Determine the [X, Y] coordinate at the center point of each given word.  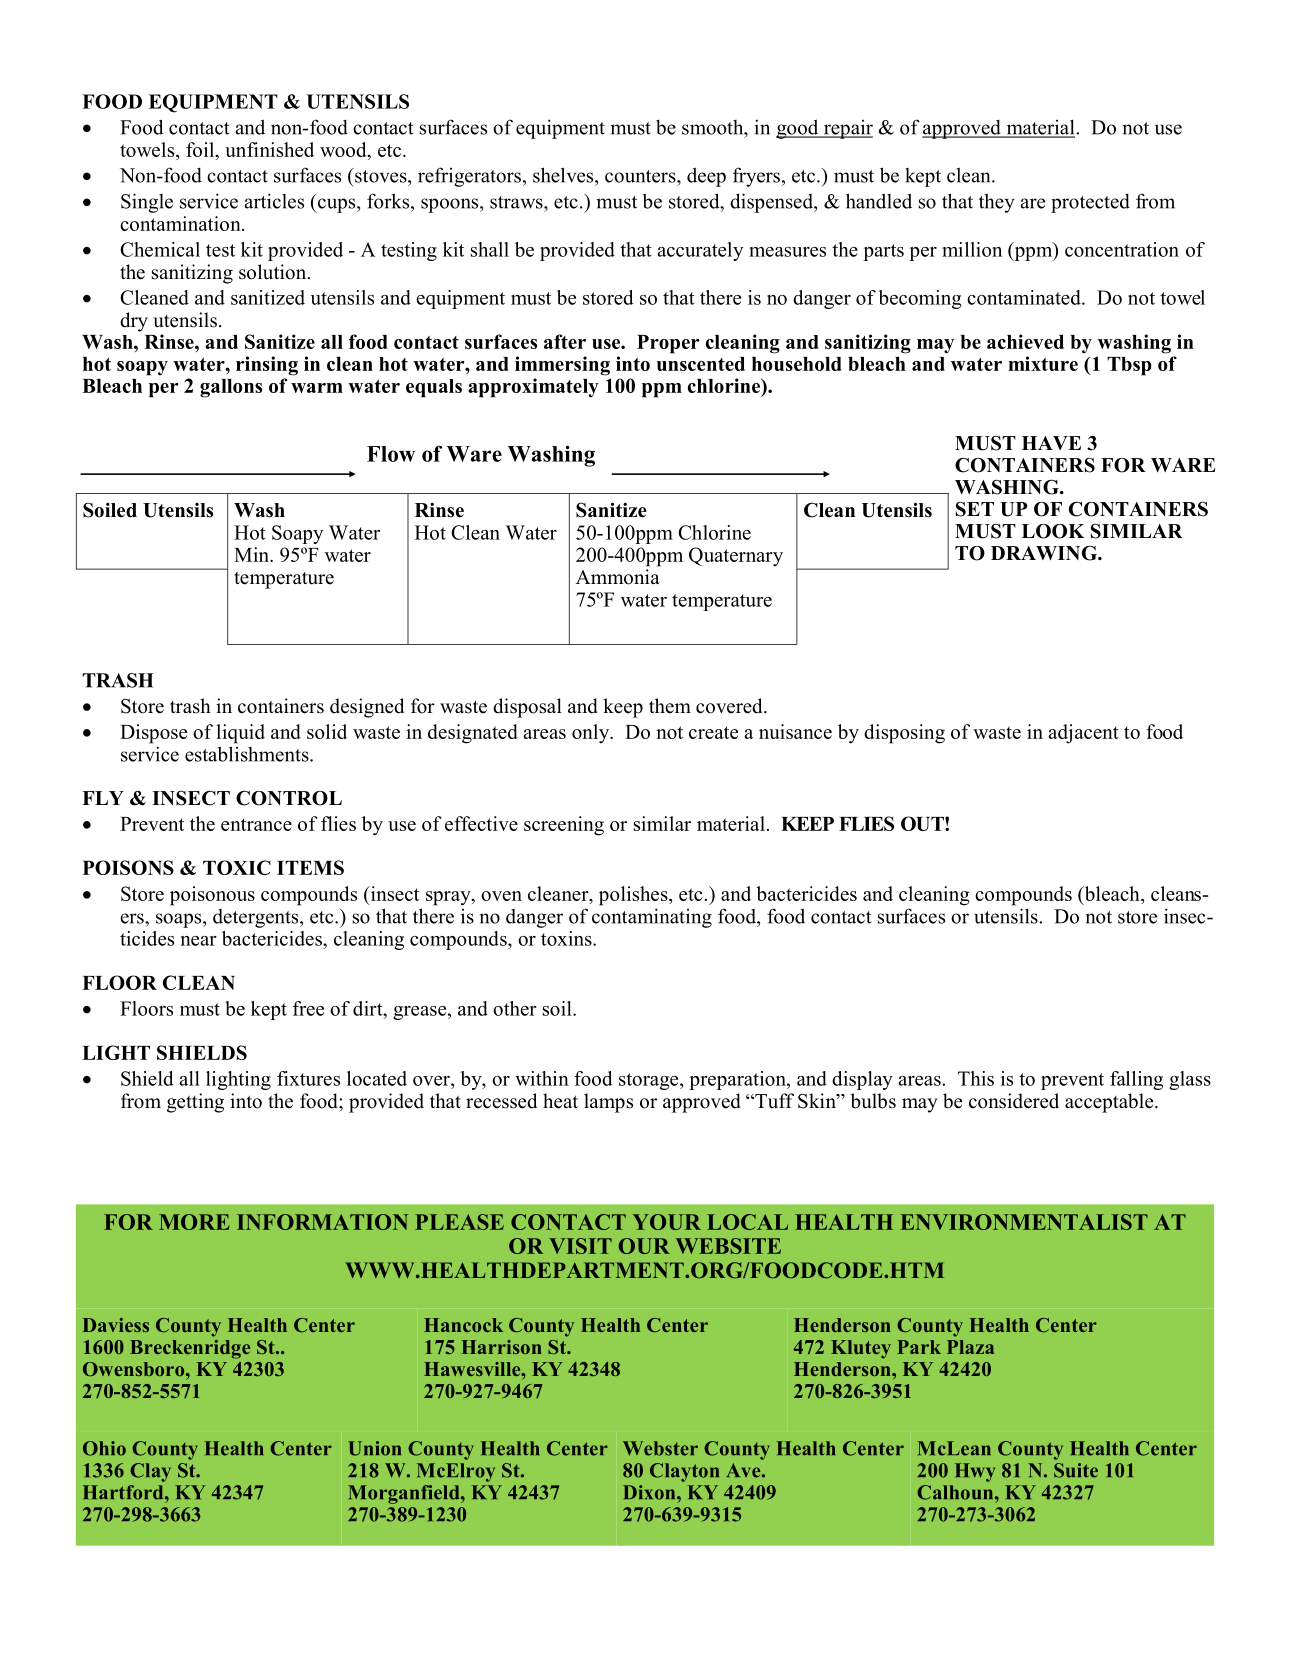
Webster [660, 1448]
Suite [1076, 1470]
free [308, 1008]
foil [201, 151]
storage [650, 1081]
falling [1136, 1080]
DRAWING [1045, 553]
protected [1090, 203]
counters [641, 176]
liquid [240, 734]
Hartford [124, 1492]
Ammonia [618, 577]
